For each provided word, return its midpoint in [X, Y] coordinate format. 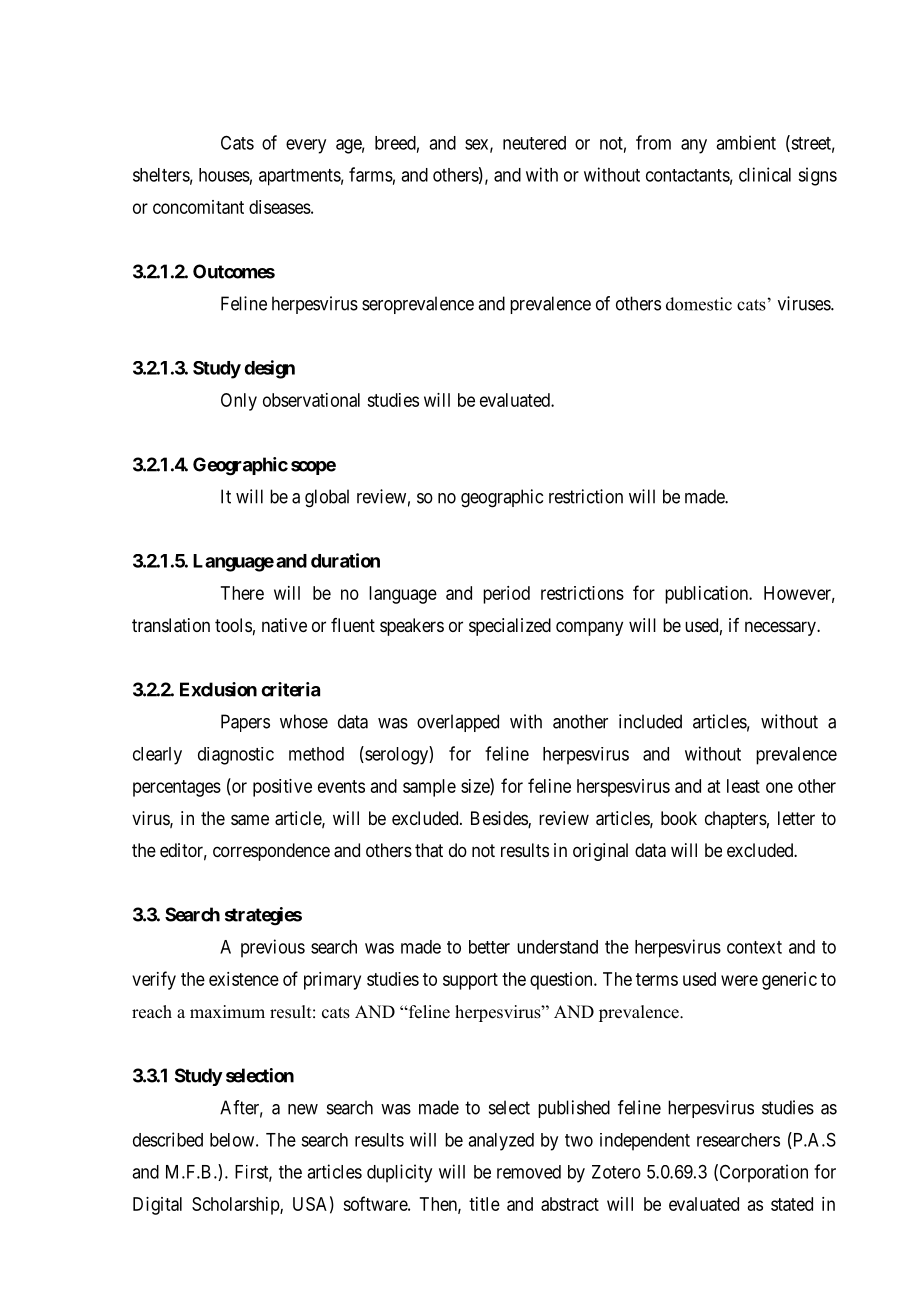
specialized [510, 627]
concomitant [198, 207]
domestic [699, 304]
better [489, 947]
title [484, 1204]
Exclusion [218, 689]
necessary [781, 628]
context [754, 947]
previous [273, 948]
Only [239, 402]
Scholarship [236, 1206]
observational [311, 400]
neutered [534, 143]
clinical [765, 174]
